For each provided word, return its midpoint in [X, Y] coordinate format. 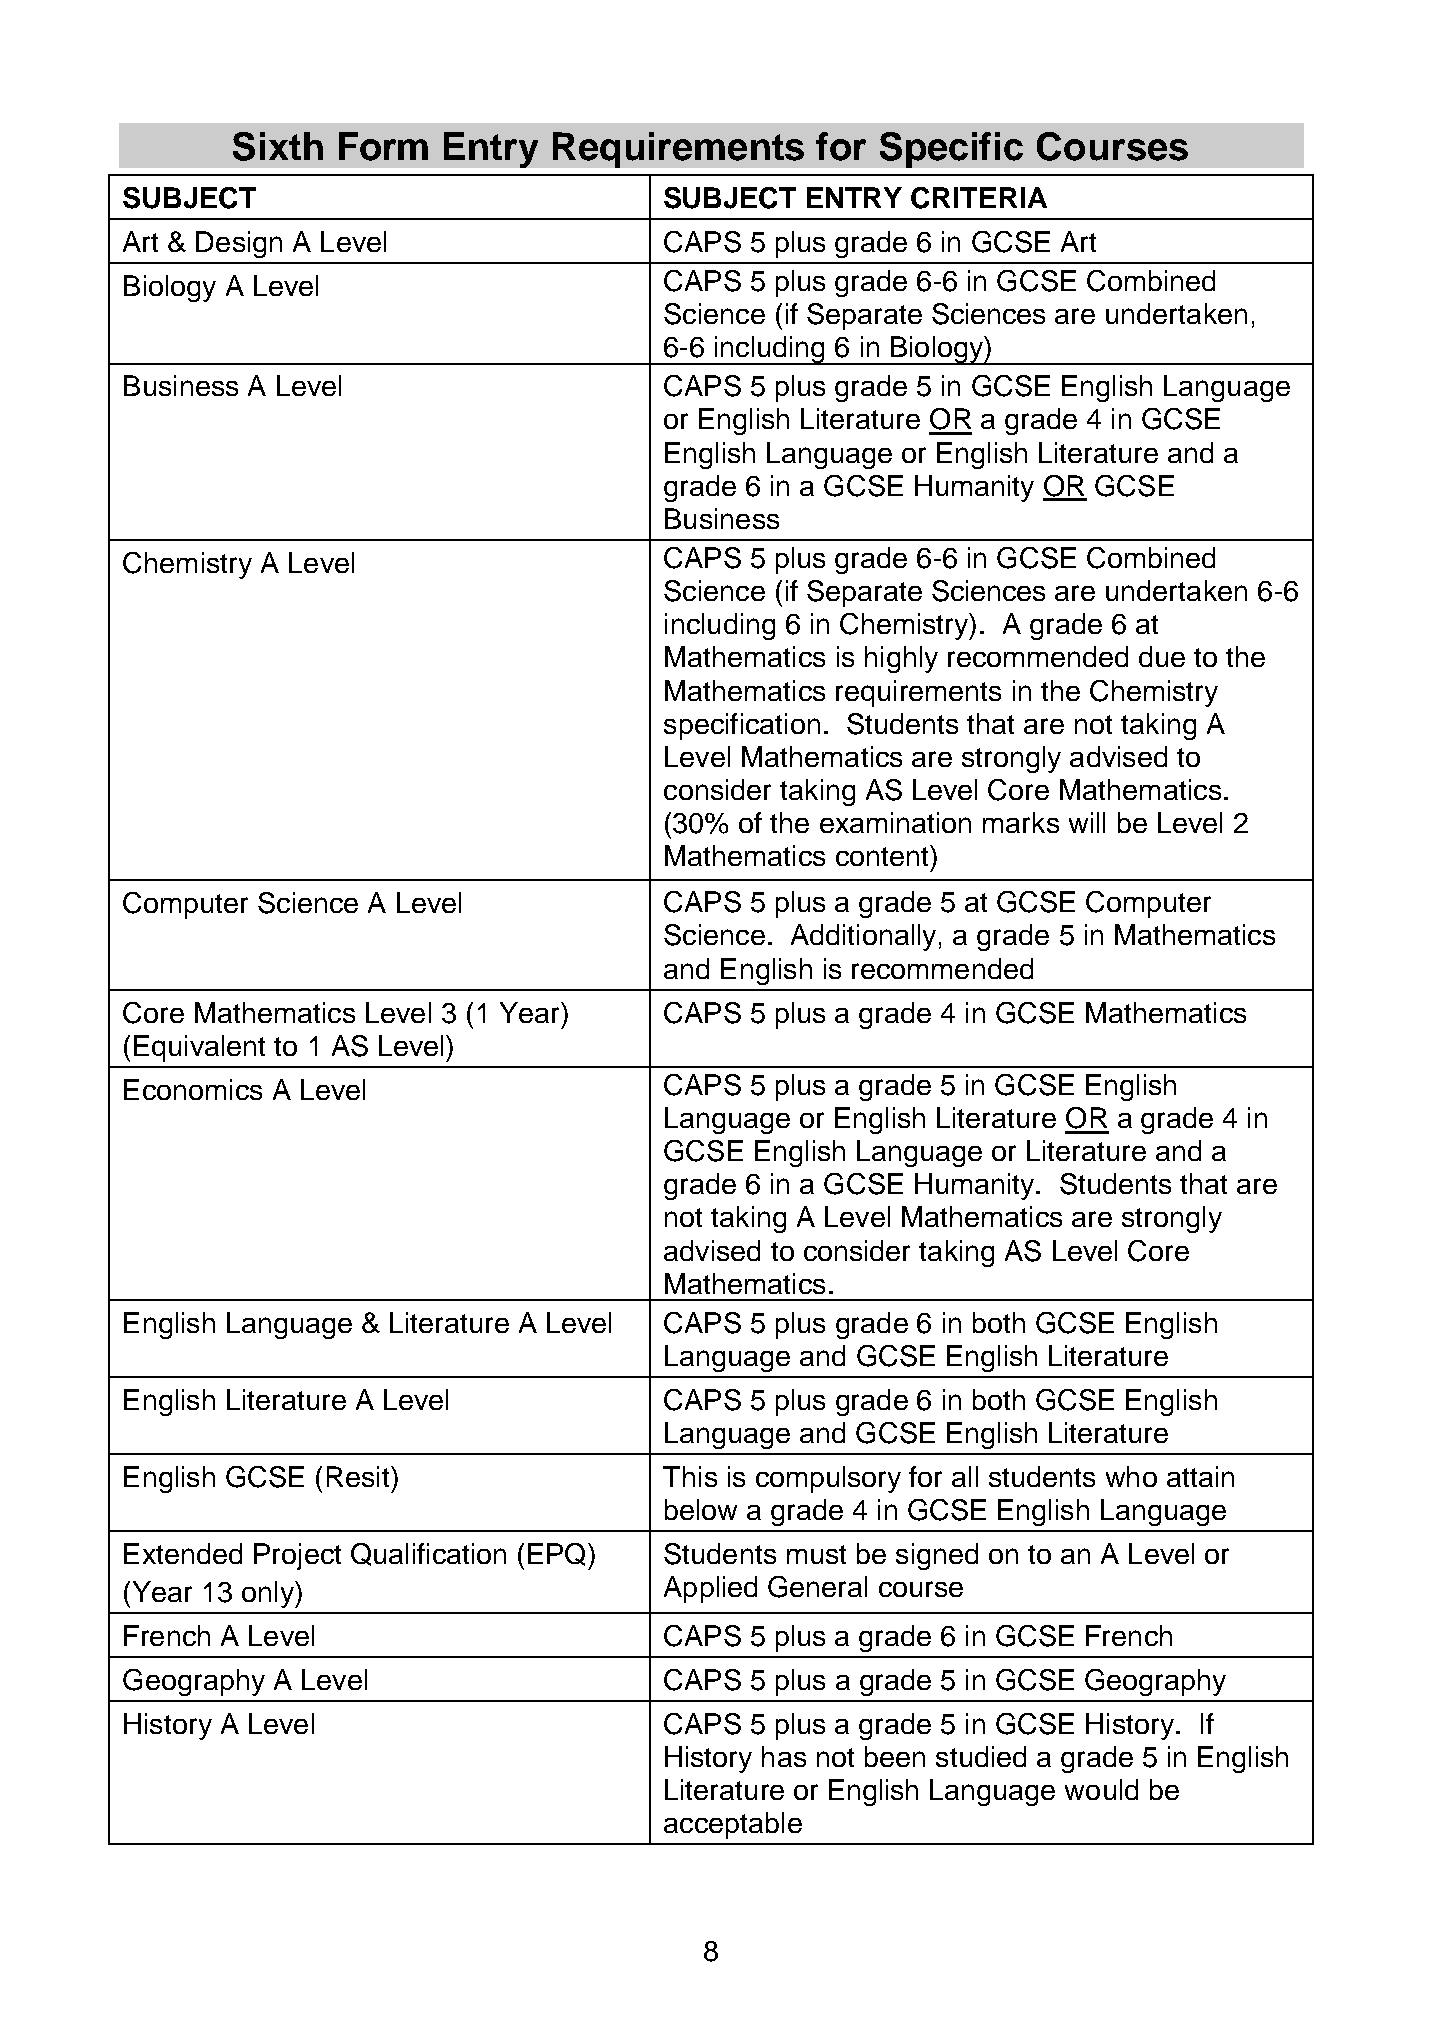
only [269, 1594]
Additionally [863, 937]
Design [239, 244]
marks [1021, 822]
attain [1200, 1476]
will [1087, 822]
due [1162, 656]
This [690, 1476]
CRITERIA [979, 198]
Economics [193, 1089]
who [1131, 1476]
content [883, 855]
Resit [359, 1476]
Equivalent [199, 1048]
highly [901, 659]
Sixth [278, 146]
